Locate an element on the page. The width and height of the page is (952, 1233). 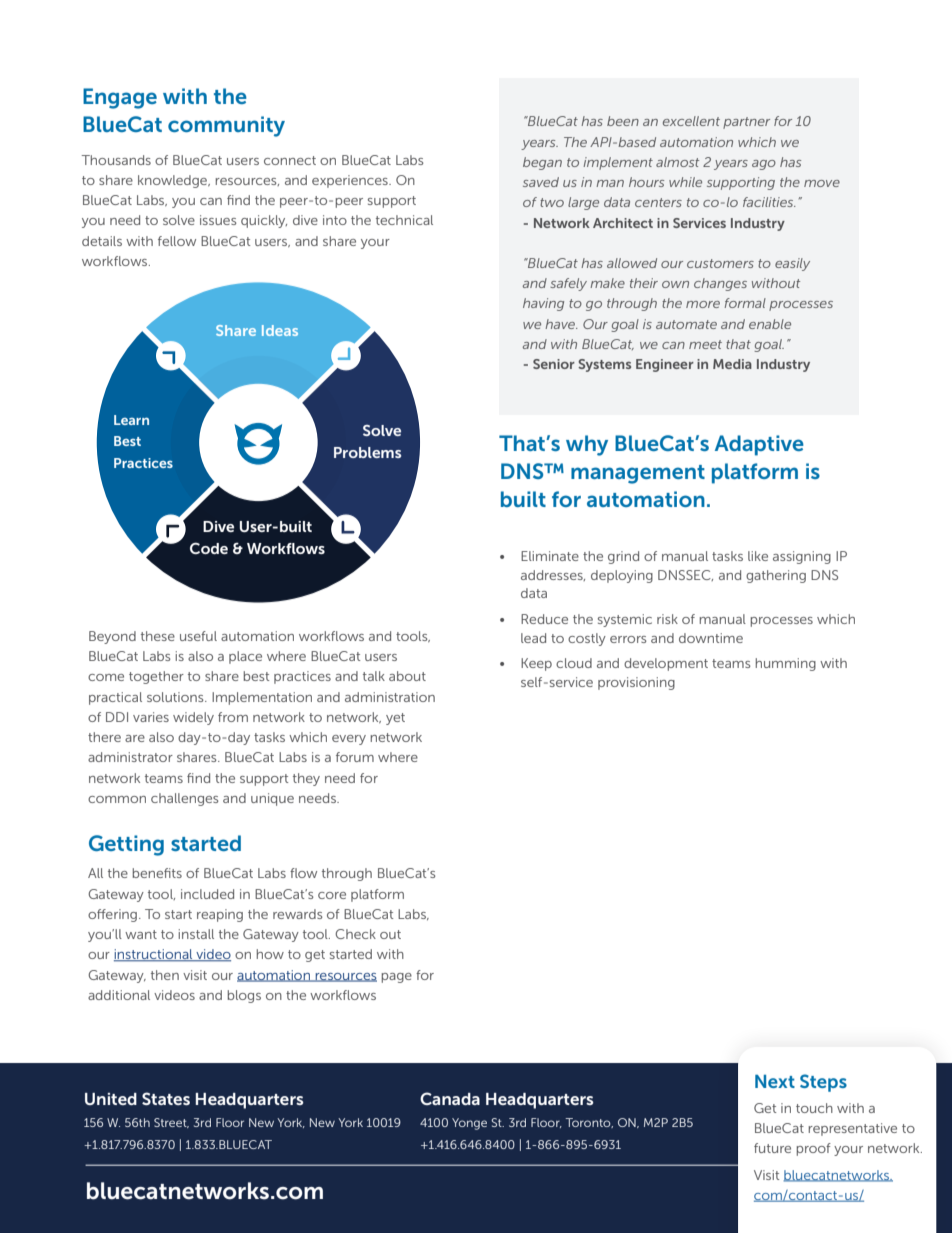
partner is located at coordinates (746, 123).
